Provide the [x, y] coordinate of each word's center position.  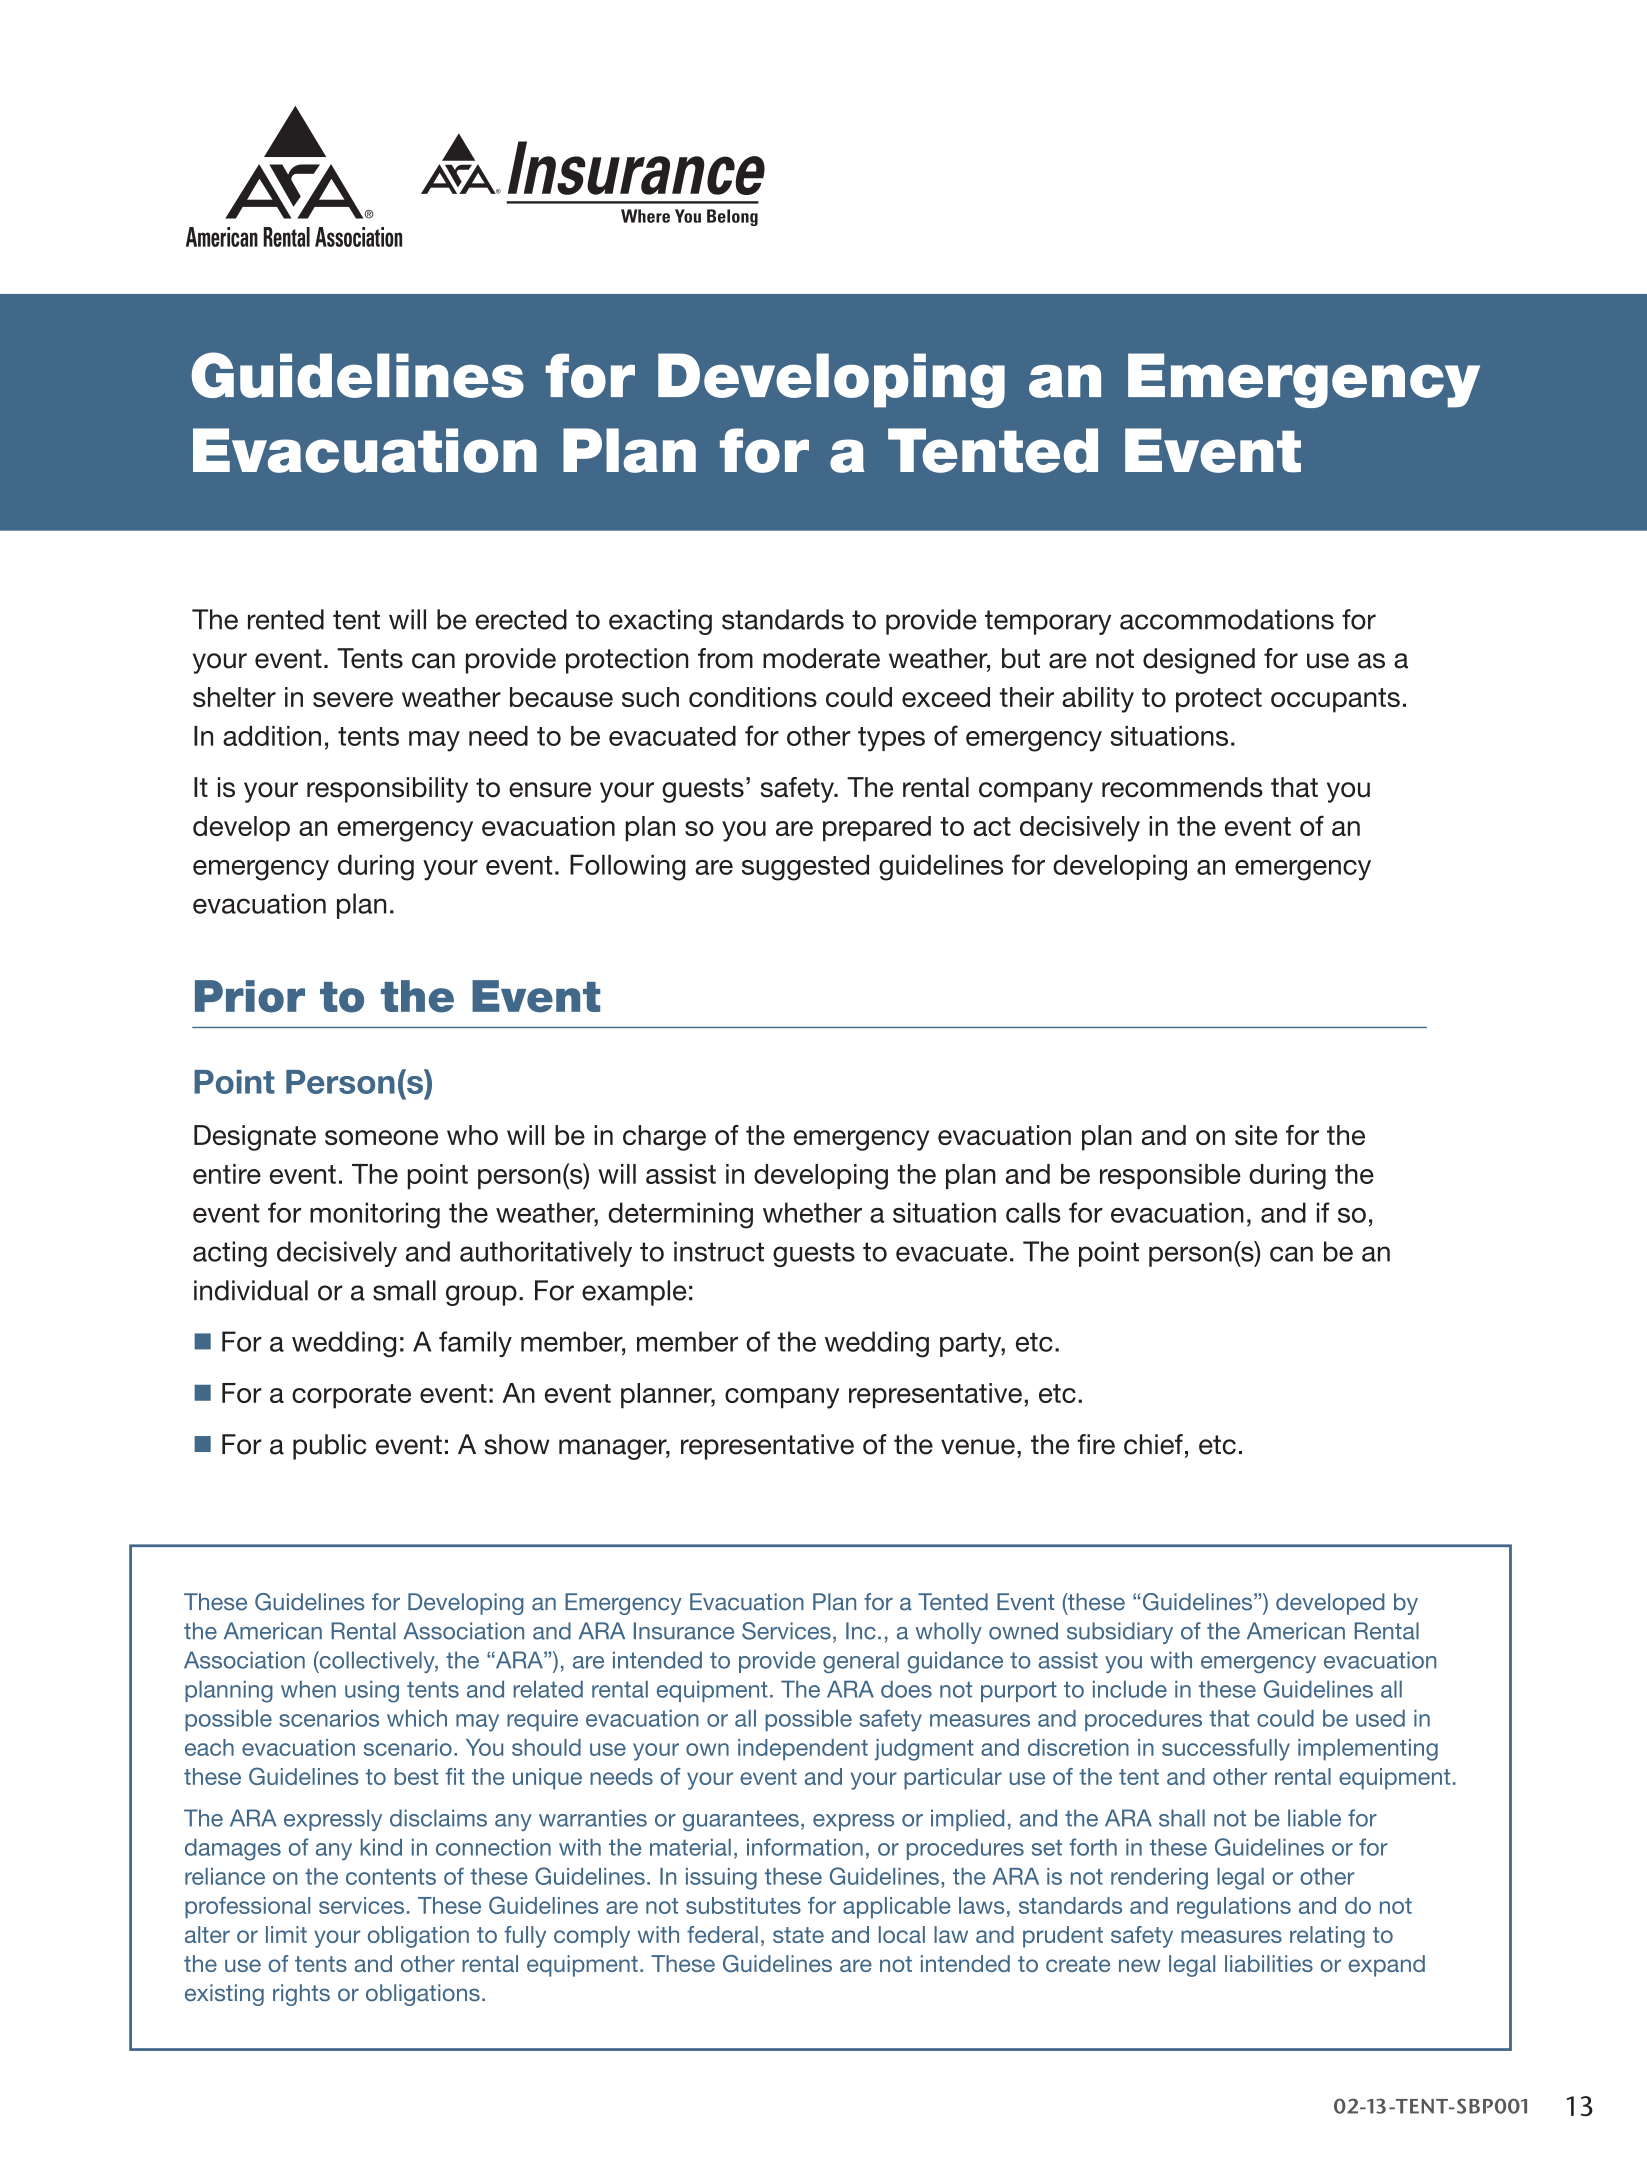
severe [353, 699]
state [798, 1935]
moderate [821, 658]
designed [1199, 661]
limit [286, 1934]
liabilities [1269, 1963]
